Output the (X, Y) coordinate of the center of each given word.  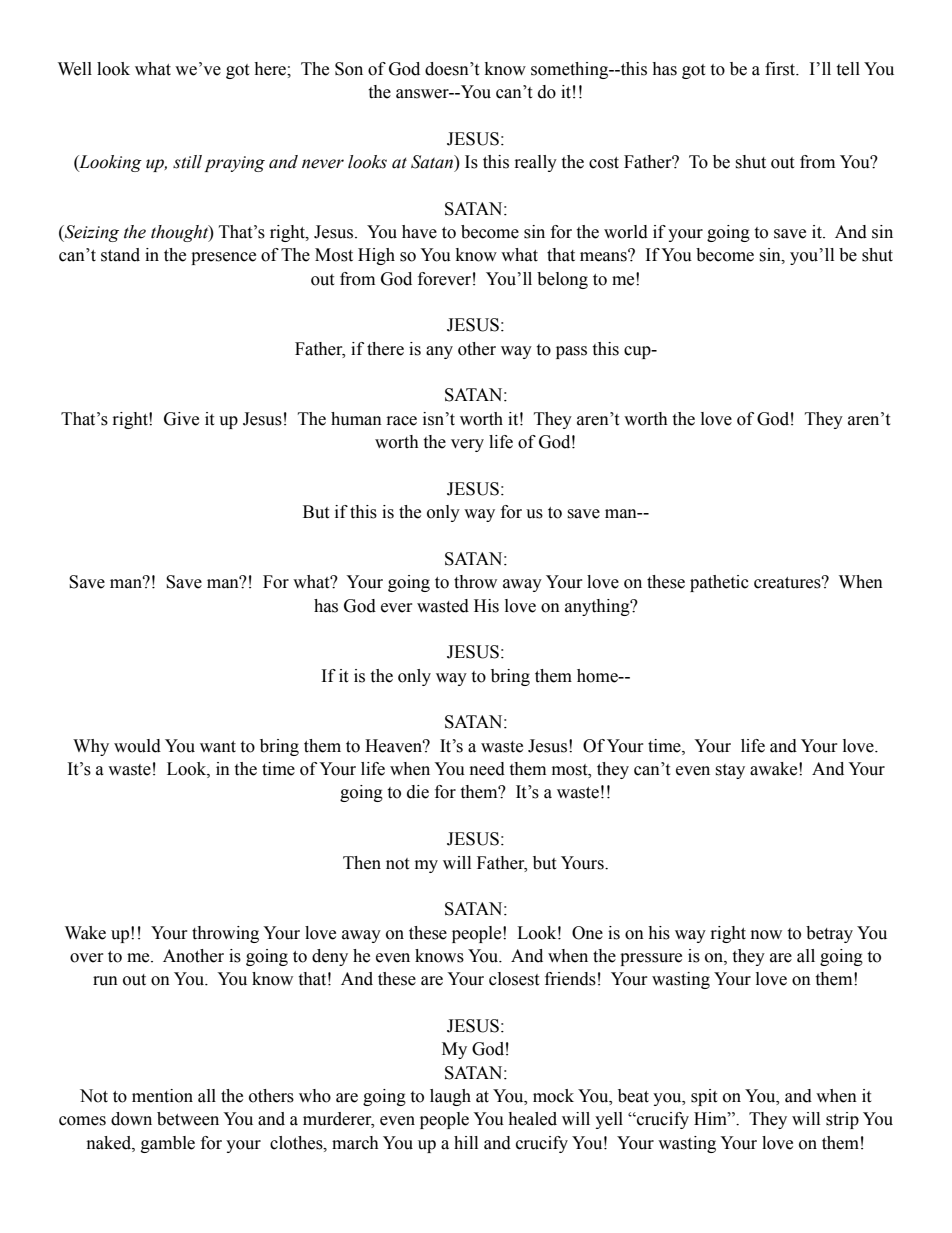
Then (362, 863)
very (467, 445)
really (536, 163)
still (187, 162)
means (604, 256)
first (781, 69)
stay (730, 771)
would (137, 746)
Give (181, 419)
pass (571, 352)
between (188, 1119)
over (87, 958)
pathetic (719, 583)
